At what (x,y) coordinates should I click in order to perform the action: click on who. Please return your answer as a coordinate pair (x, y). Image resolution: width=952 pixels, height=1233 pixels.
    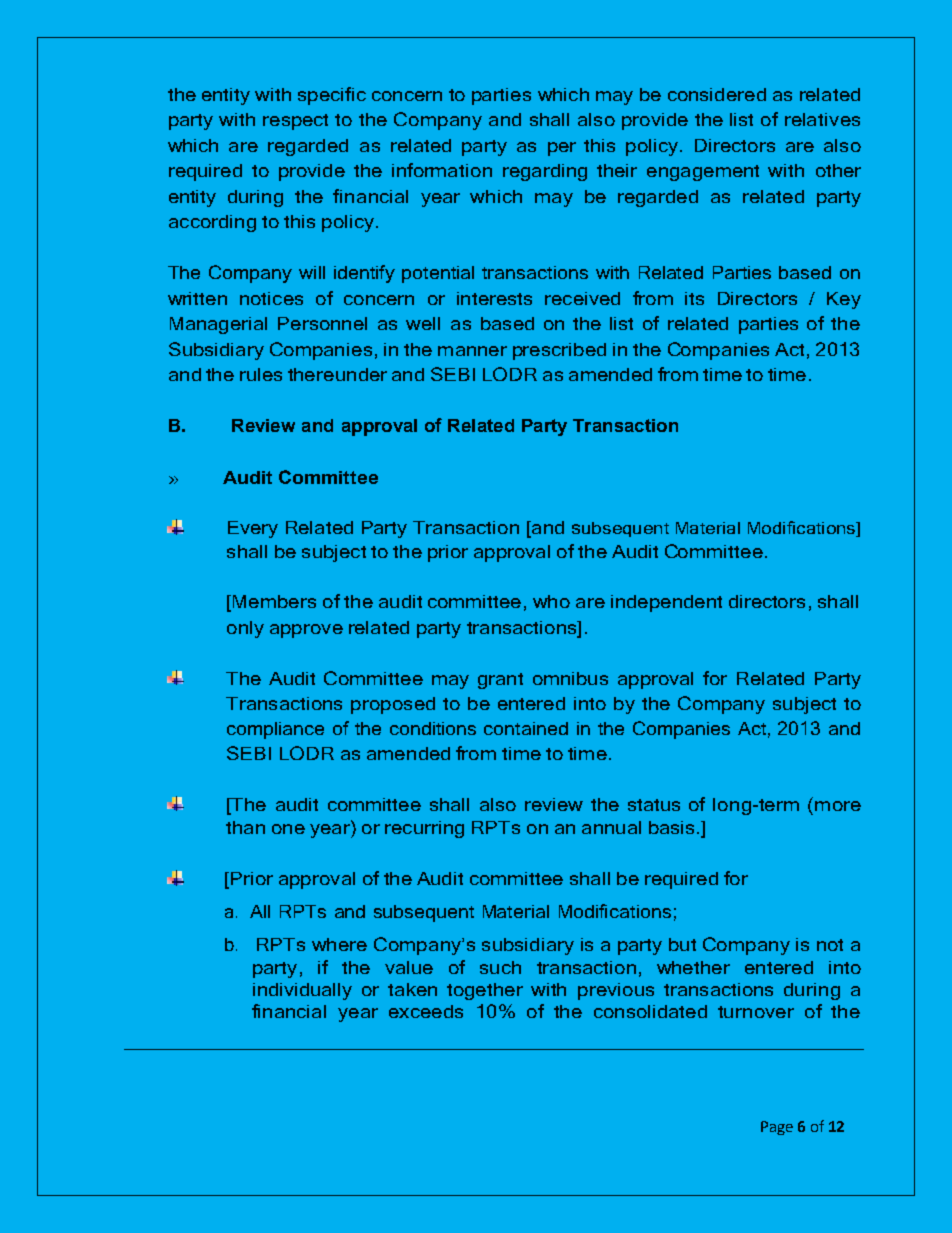
    Looking at the image, I should click on (551, 601).
